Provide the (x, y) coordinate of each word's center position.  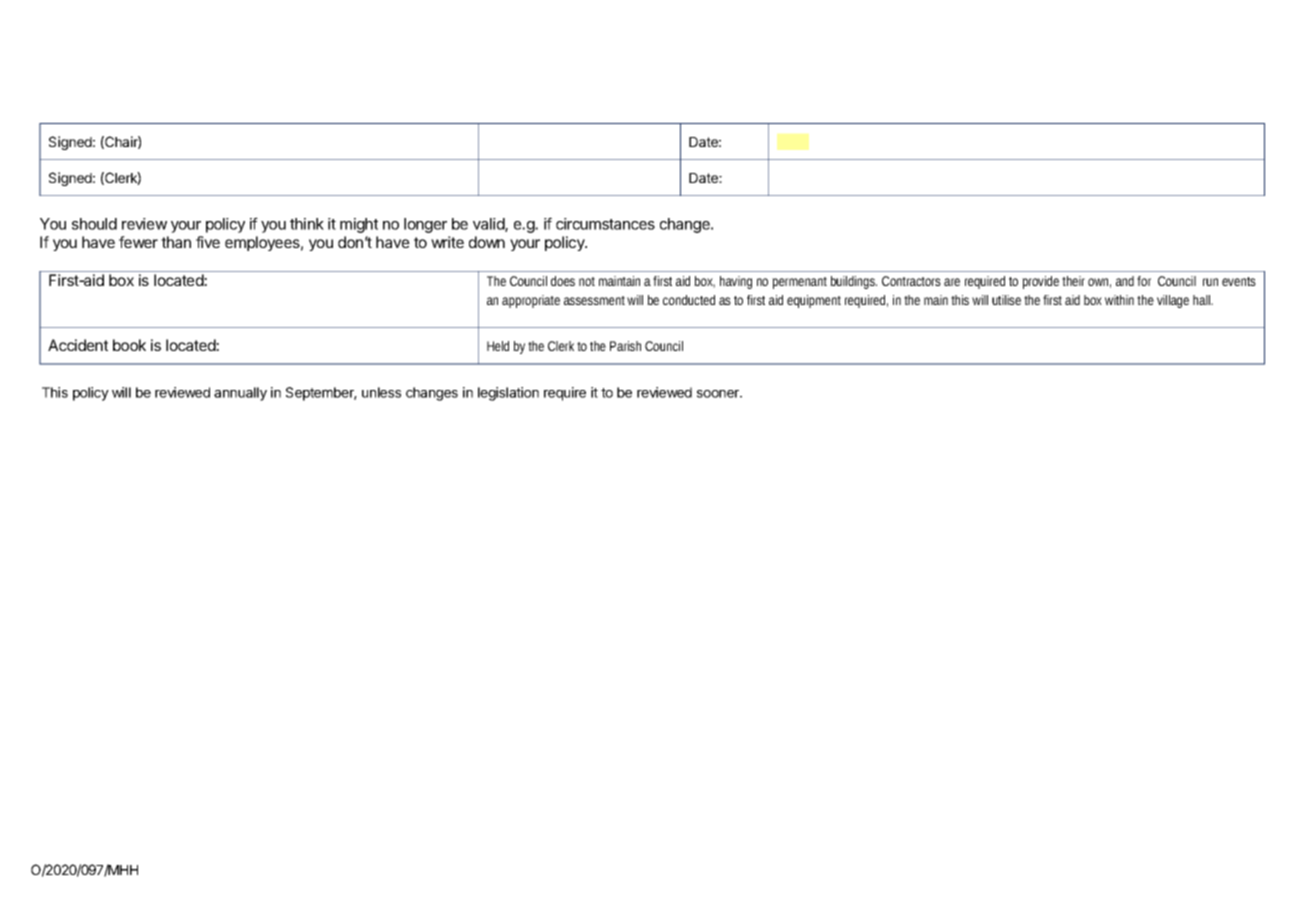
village (1173, 301)
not (587, 281)
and (1125, 281)
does (563, 281)
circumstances (605, 224)
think (307, 224)
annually (240, 394)
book (129, 345)
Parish (625, 346)
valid (489, 225)
